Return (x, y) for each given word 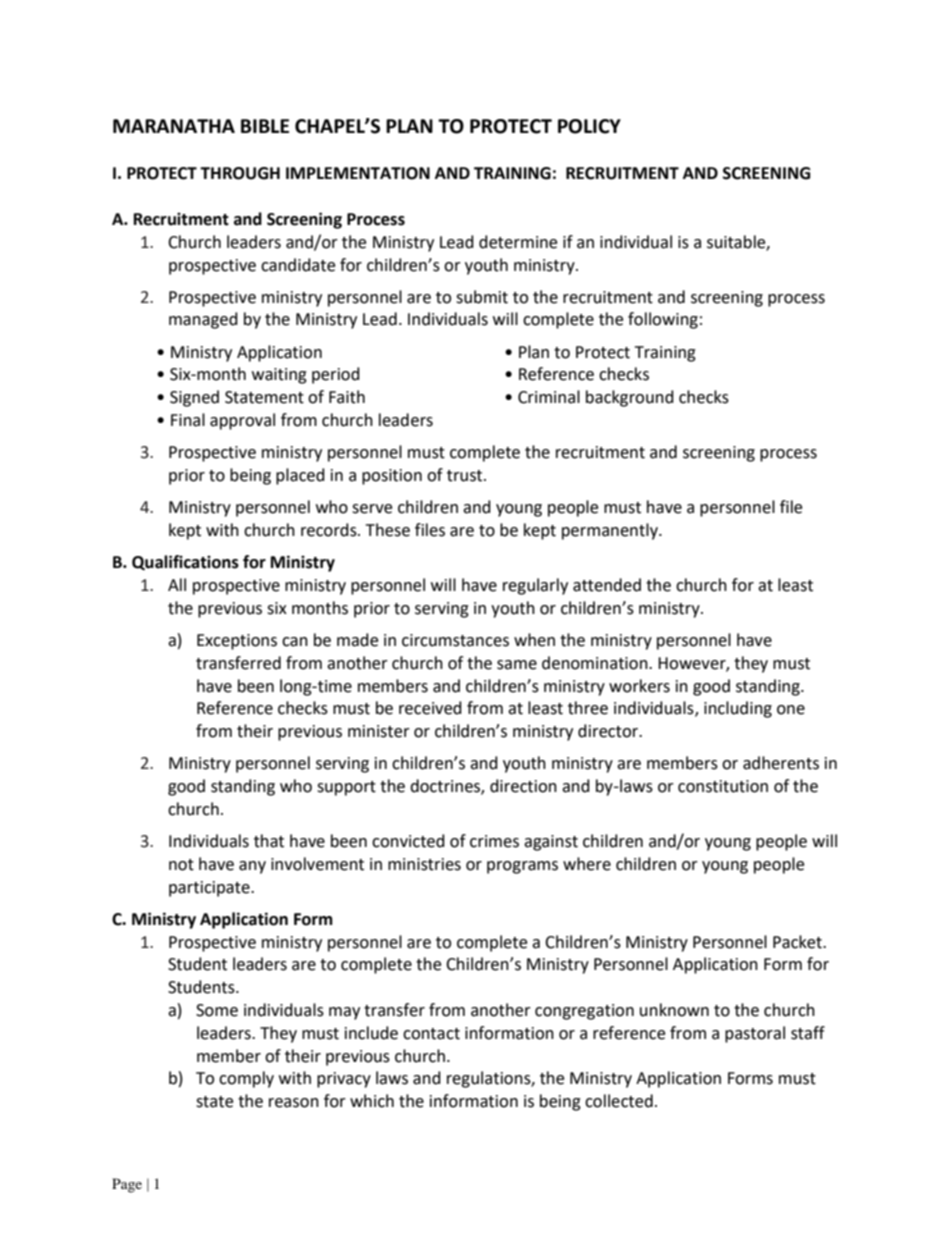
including (738, 709)
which (372, 1101)
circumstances (455, 640)
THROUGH (240, 173)
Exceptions (237, 642)
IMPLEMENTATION (358, 173)
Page (127, 1185)
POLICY (589, 126)
